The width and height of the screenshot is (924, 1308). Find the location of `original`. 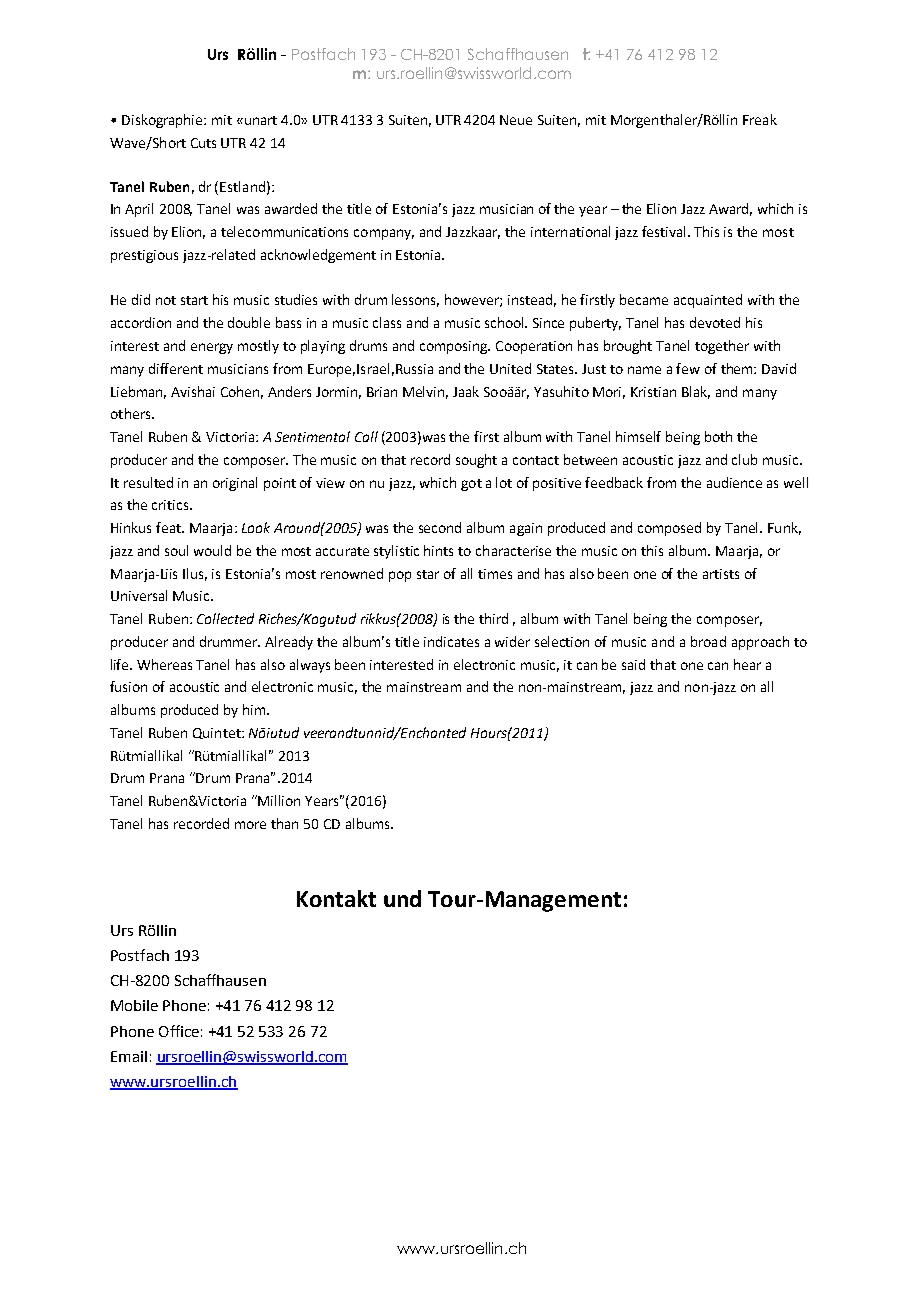

original is located at coordinates (235, 484).
